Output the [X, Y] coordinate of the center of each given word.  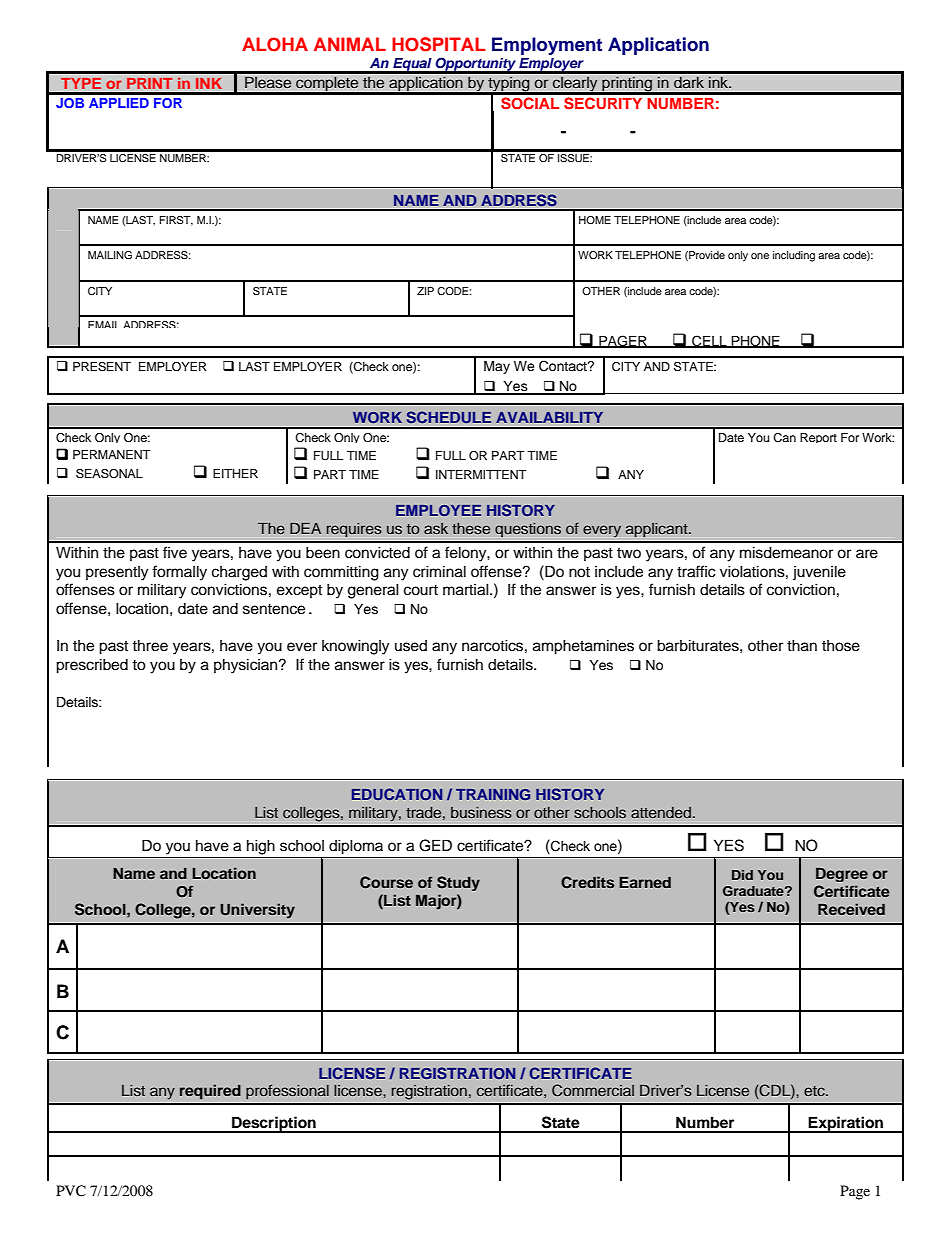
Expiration [846, 1124]
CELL [709, 341]
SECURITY [603, 103]
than [802, 645]
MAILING [110, 255]
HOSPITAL [439, 44]
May [497, 367]
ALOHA [275, 44]
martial [467, 589]
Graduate [754, 891]
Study [458, 883]
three [150, 645]
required [210, 1092]
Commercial [593, 1090]
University [257, 911]
